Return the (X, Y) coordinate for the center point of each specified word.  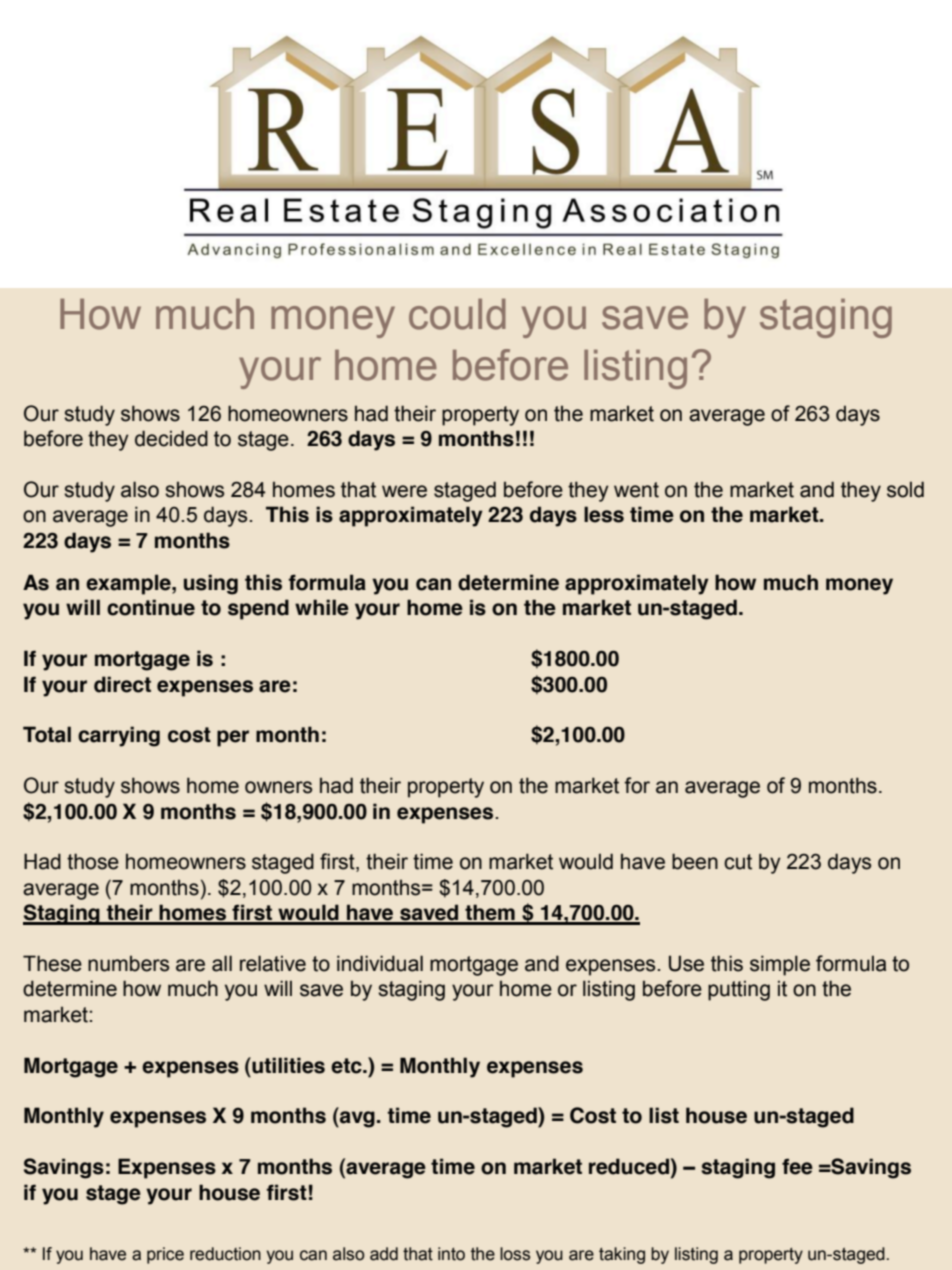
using (211, 584)
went (636, 490)
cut (738, 862)
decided (171, 438)
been (695, 861)
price (165, 1255)
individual (380, 963)
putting (739, 991)
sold (905, 489)
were (404, 491)
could (457, 314)
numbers (128, 964)
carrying (119, 736)
